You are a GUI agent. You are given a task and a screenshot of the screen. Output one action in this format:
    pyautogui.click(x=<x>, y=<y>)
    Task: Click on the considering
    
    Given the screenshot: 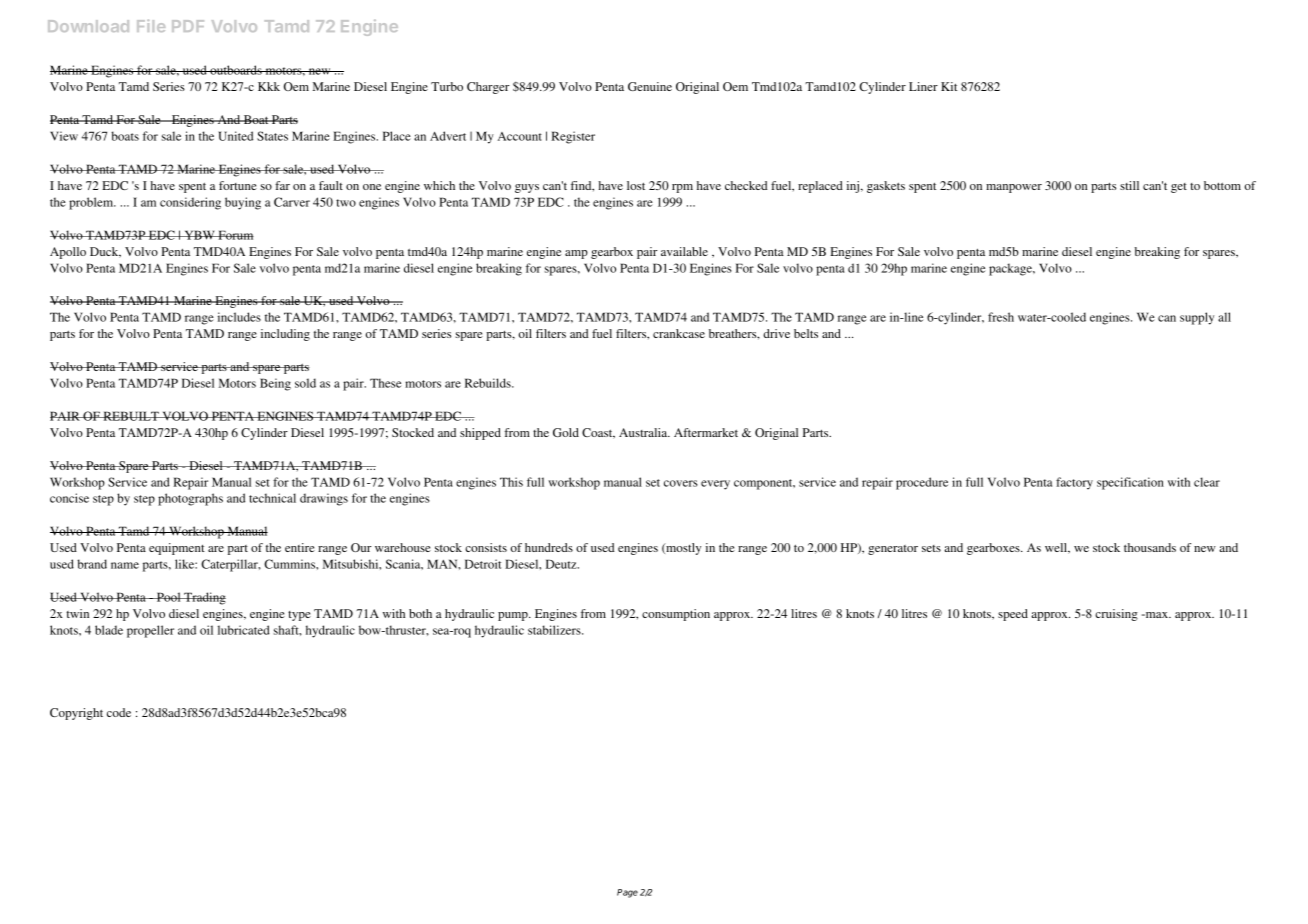 What is the action you would take?
    pyautogui.click(x=190, y=203)
